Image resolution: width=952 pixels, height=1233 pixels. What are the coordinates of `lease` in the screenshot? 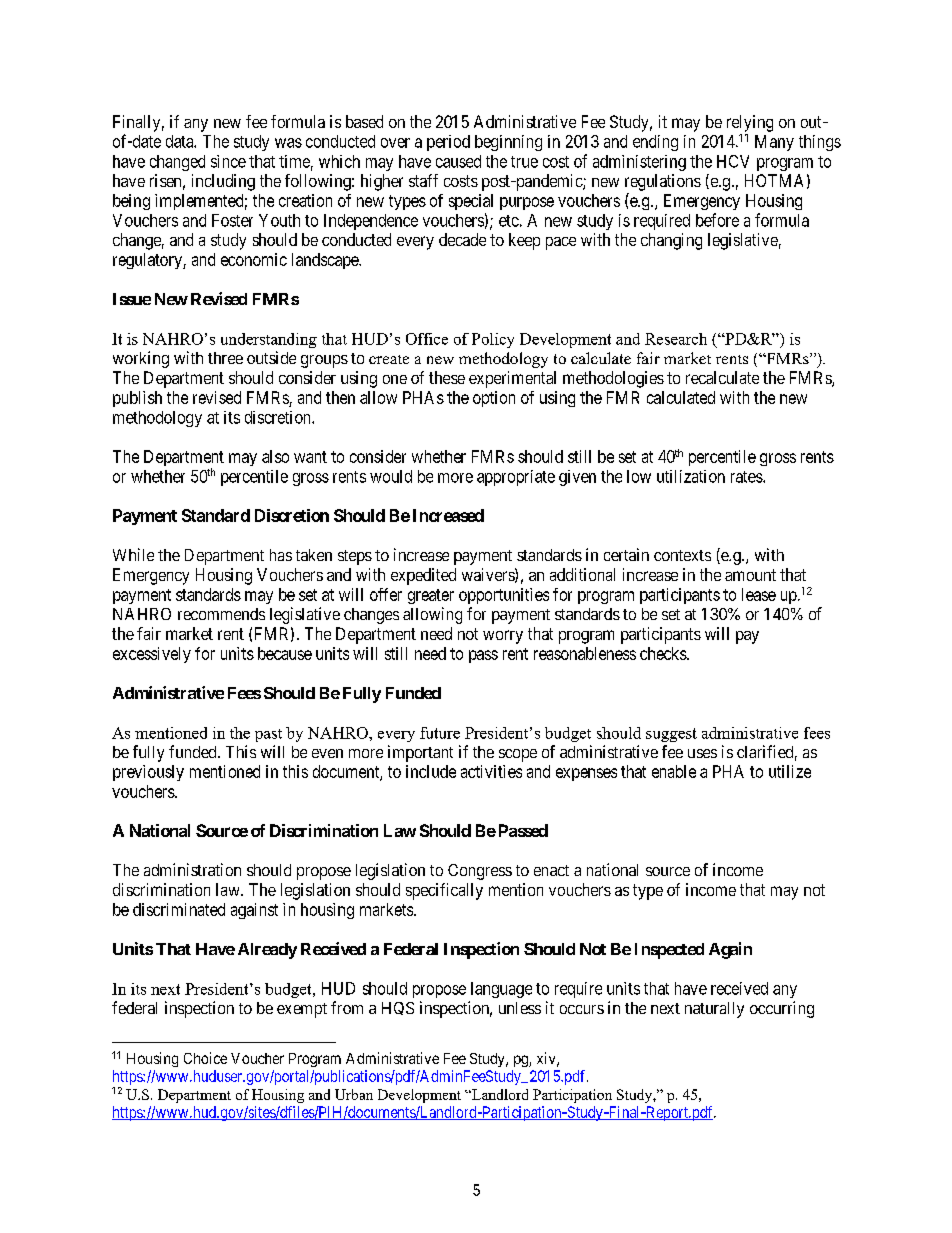 It's located at (759, 594).
